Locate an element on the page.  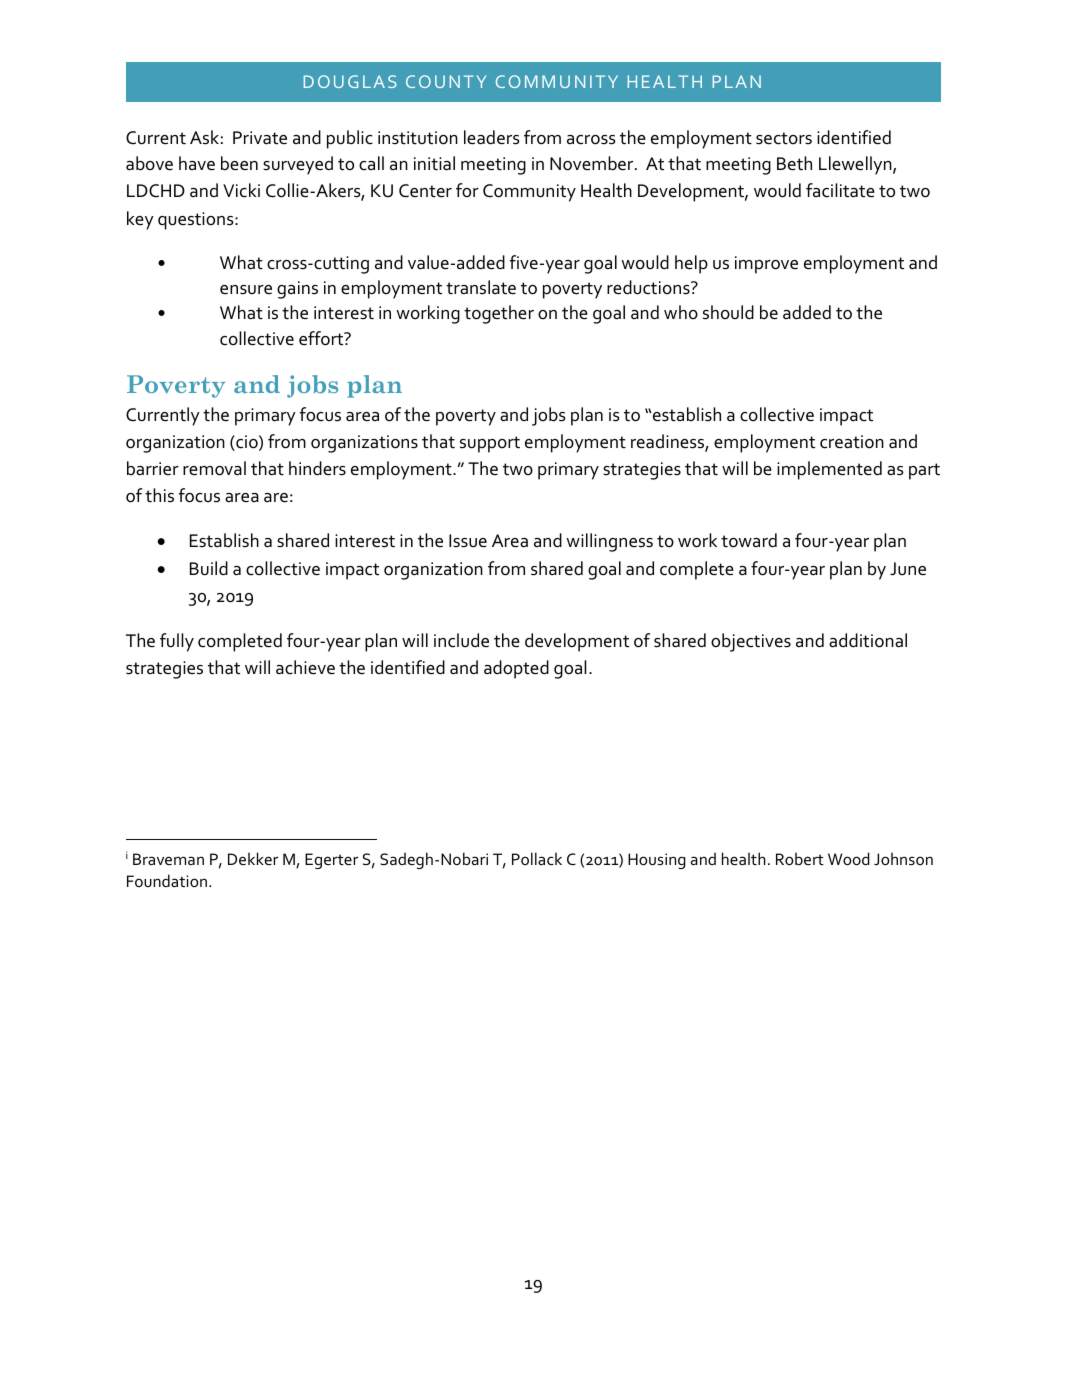
Dekker is located at coordinates (253, 858).
